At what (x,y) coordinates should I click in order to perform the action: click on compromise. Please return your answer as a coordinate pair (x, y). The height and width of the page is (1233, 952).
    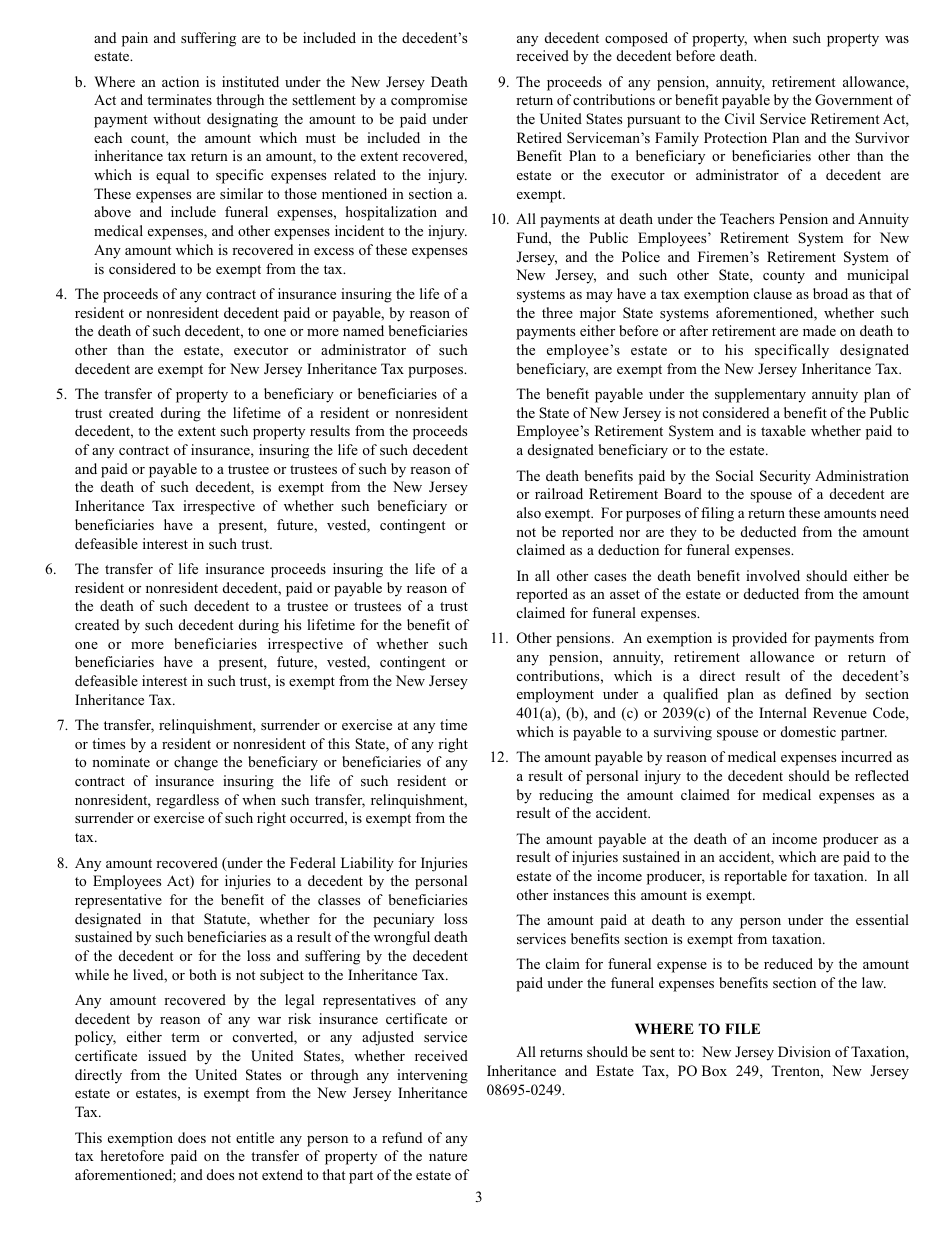
    Looking at the image, I should click on (429, 101).
